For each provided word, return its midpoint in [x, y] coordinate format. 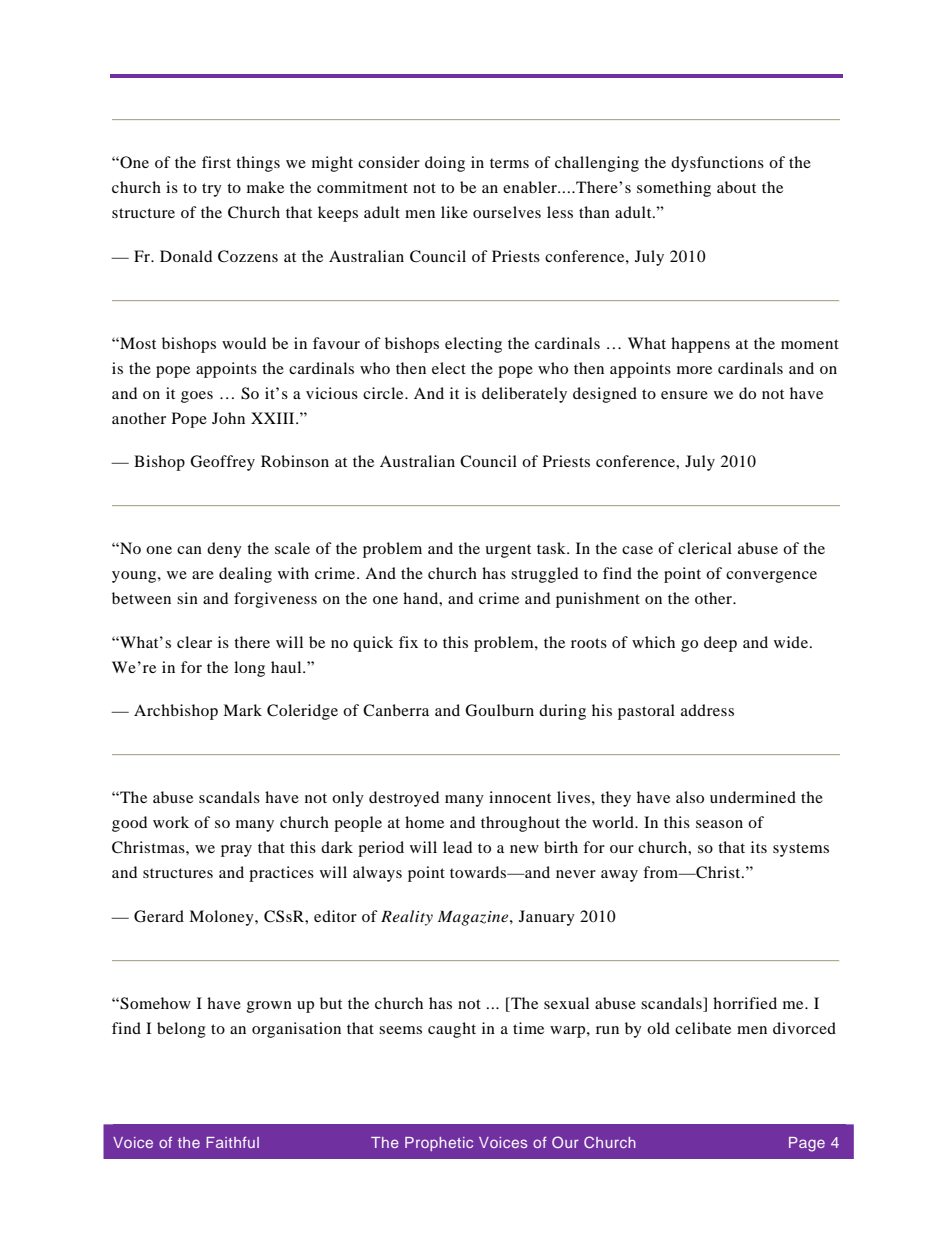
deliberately [524, 395]
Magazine [474, 918]
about [736, 187]
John [228, 418]
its [759, 847]
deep [720, 644]
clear [194, 642]
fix [408, 642]
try [212, 190]
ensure [684, 395]
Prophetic [439, 1144]
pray [236, 851]
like [454, 212]
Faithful [232, 1142]
